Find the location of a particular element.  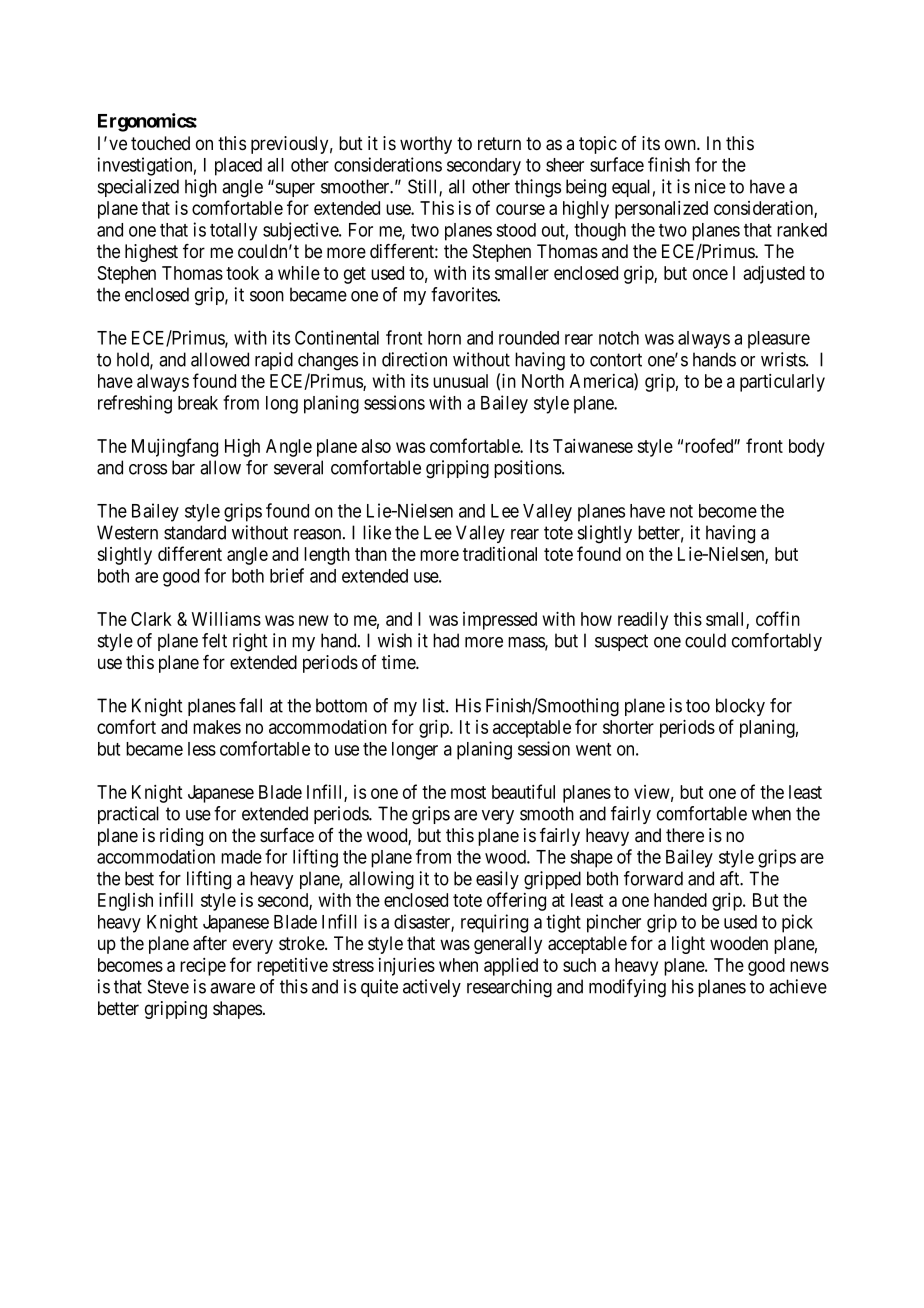

recipe is located at coordinates (203, 967).
